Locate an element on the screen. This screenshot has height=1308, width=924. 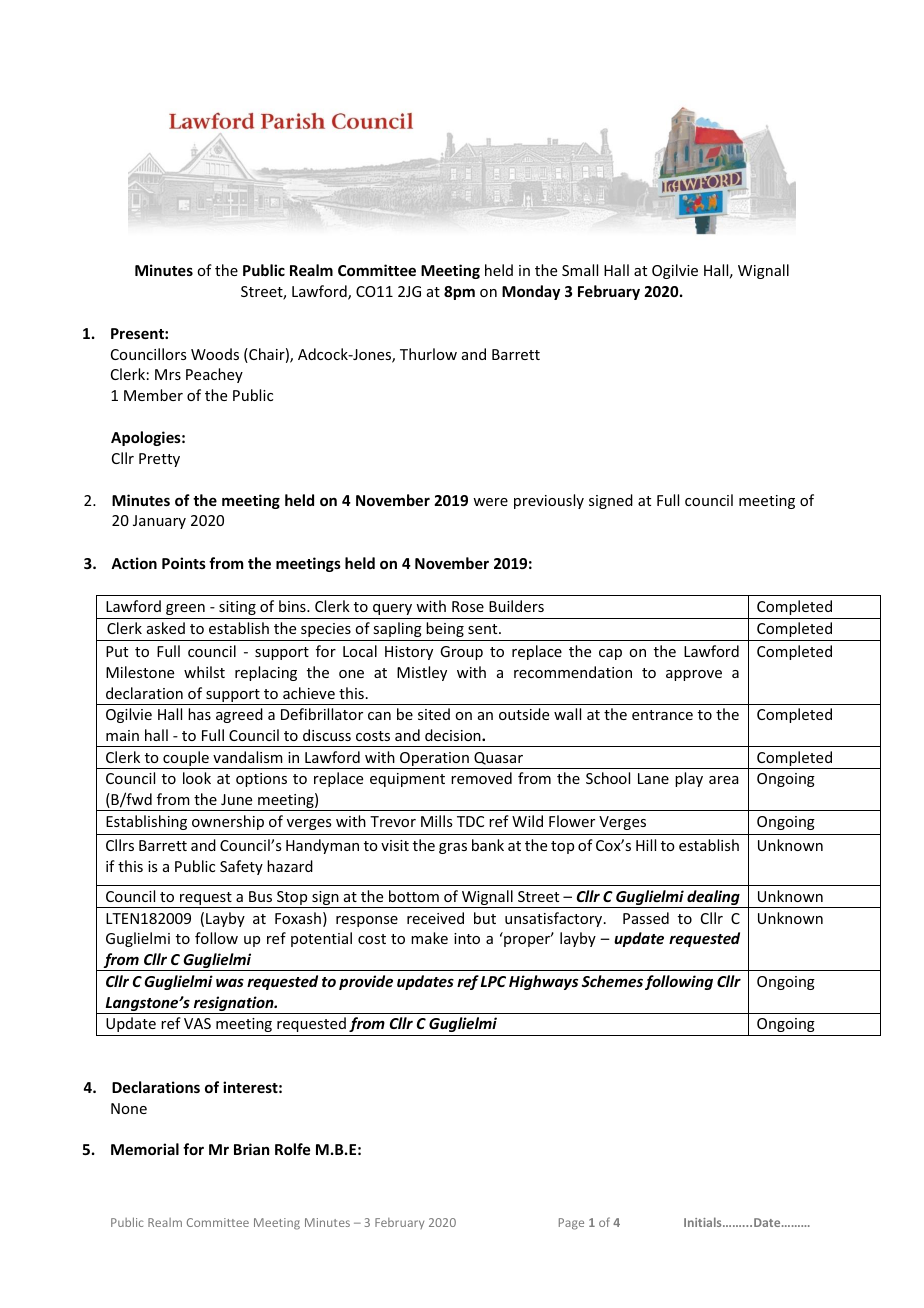
Woods is located at coordinates (215, 354).
